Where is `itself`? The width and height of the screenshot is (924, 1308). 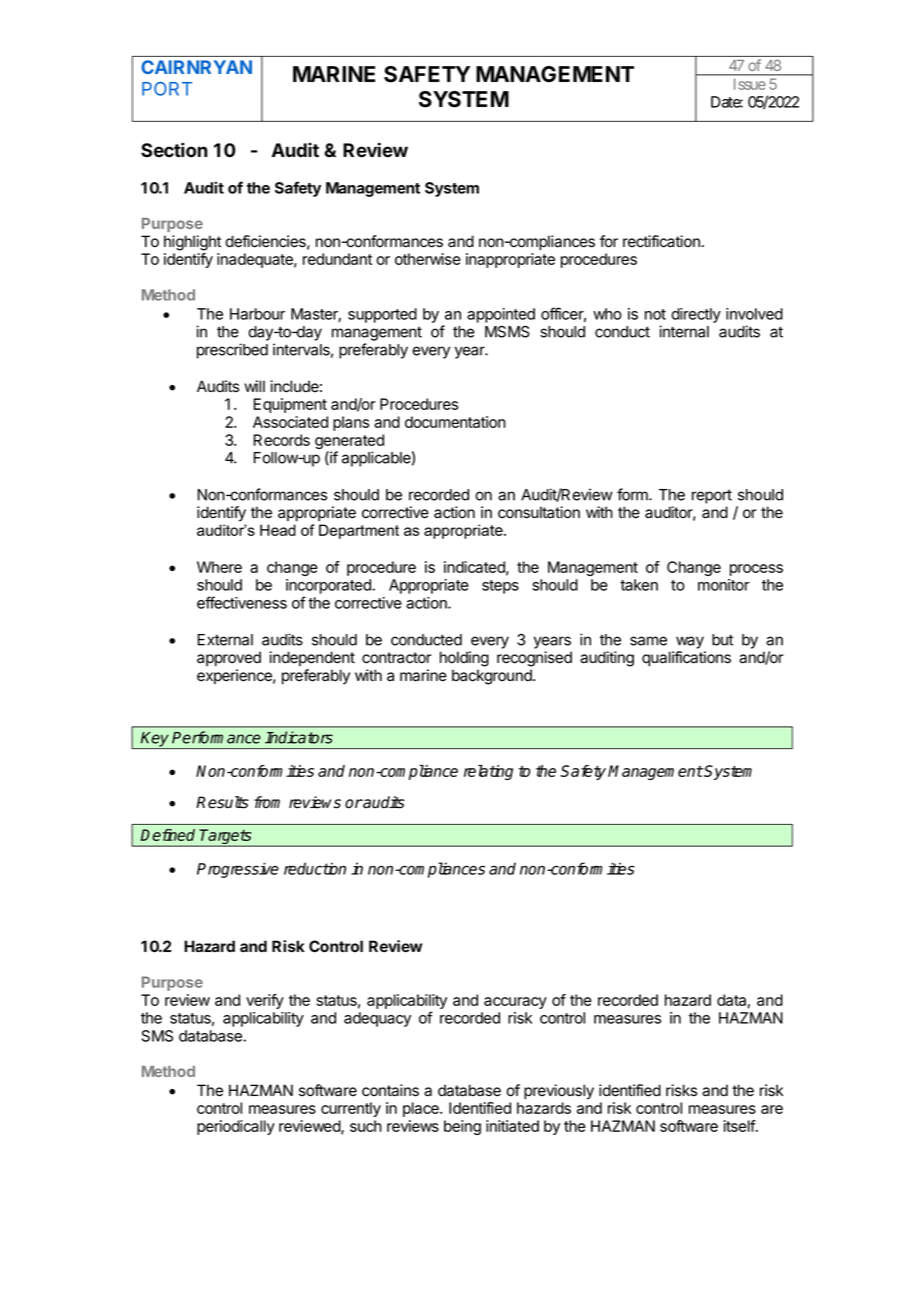 itself is located at coordinates (740, 1126).
